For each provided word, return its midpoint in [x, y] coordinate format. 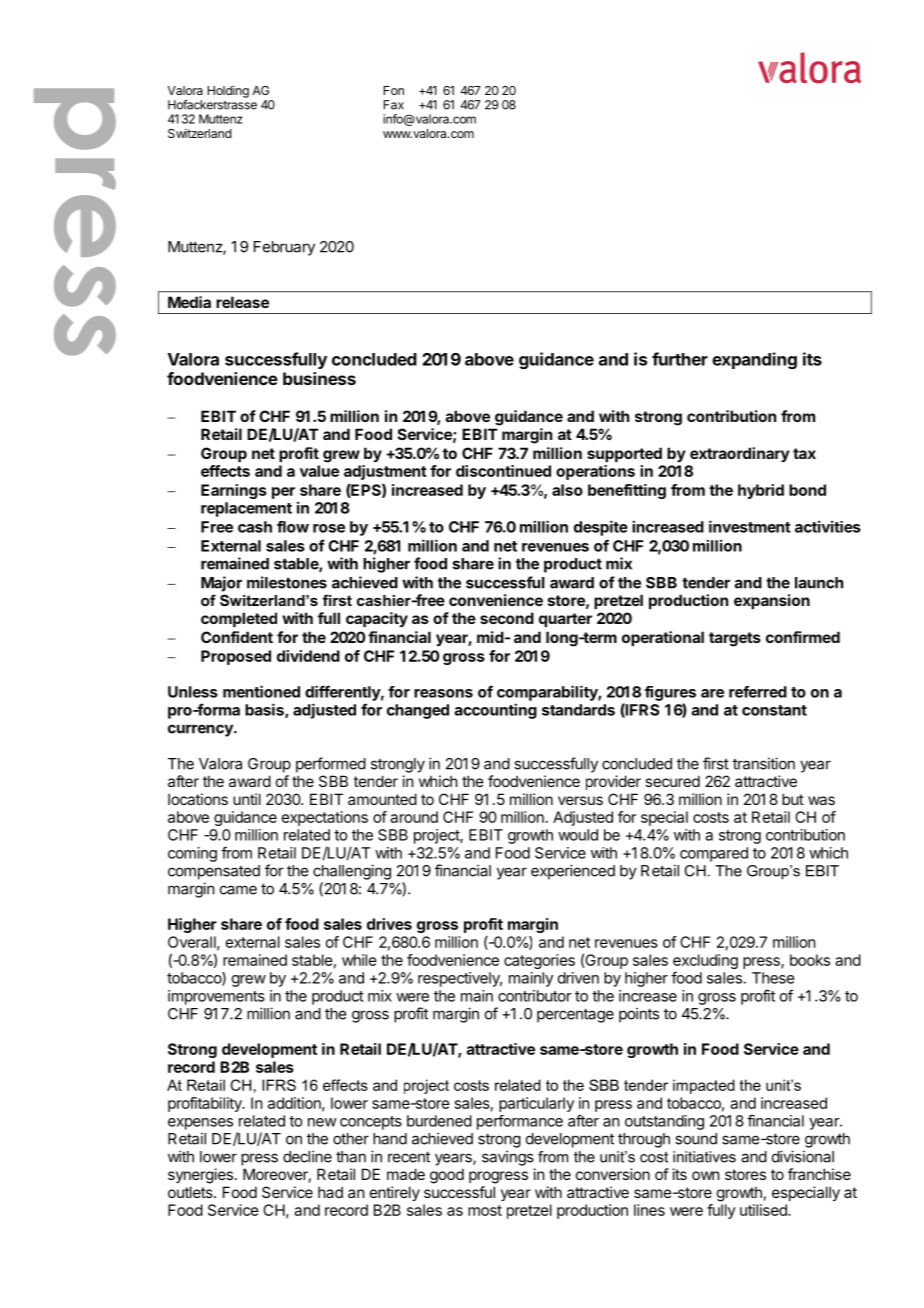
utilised [764, 1210]
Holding [228, 91]
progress [498, 1177]
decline [307, 1156]
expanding [754, 360]
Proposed [236, 657]
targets [735, 639]
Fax [394, 105]
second [507, 618]
